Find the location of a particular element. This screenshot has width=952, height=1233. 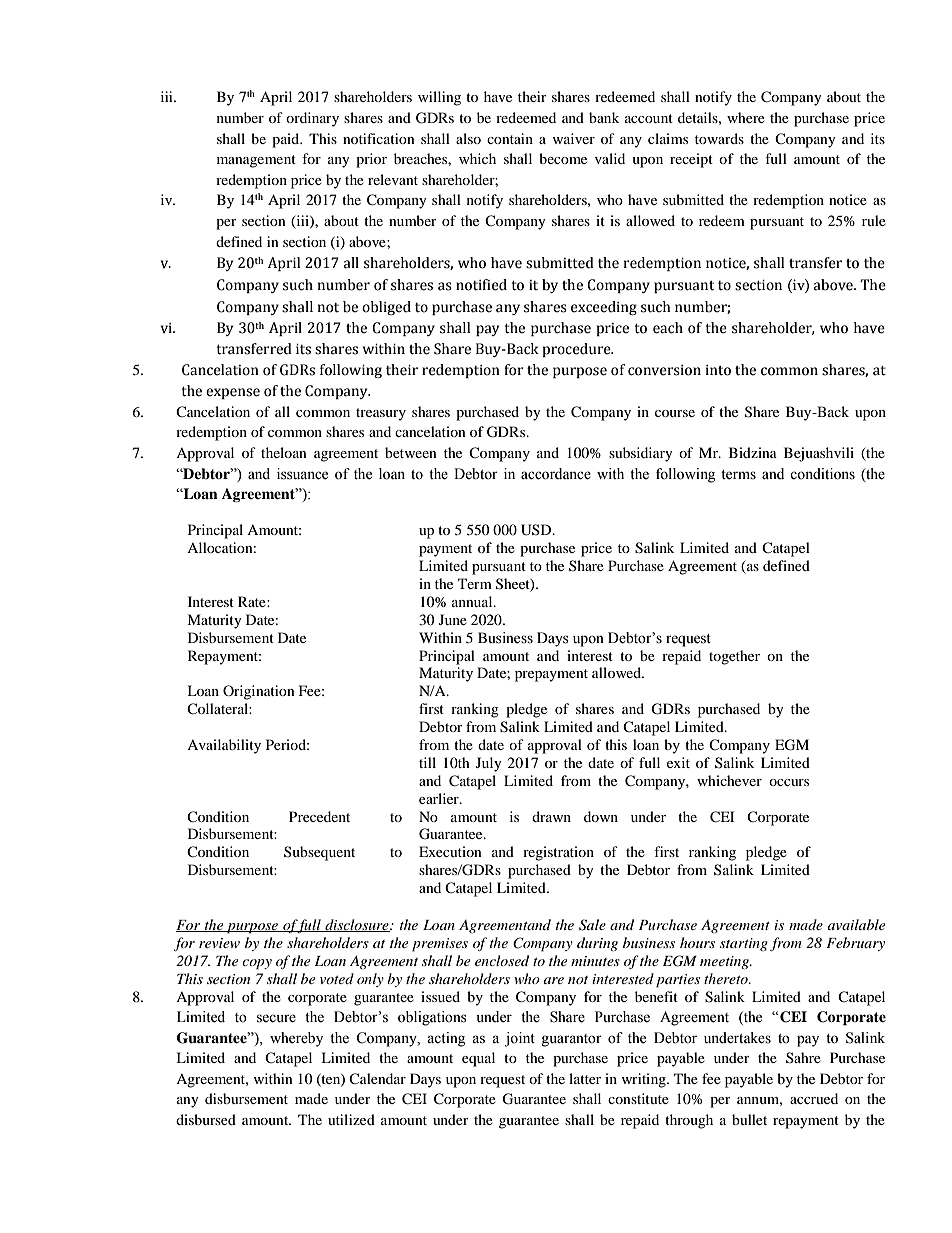

ordinary is located at coordinates (312, 119).
